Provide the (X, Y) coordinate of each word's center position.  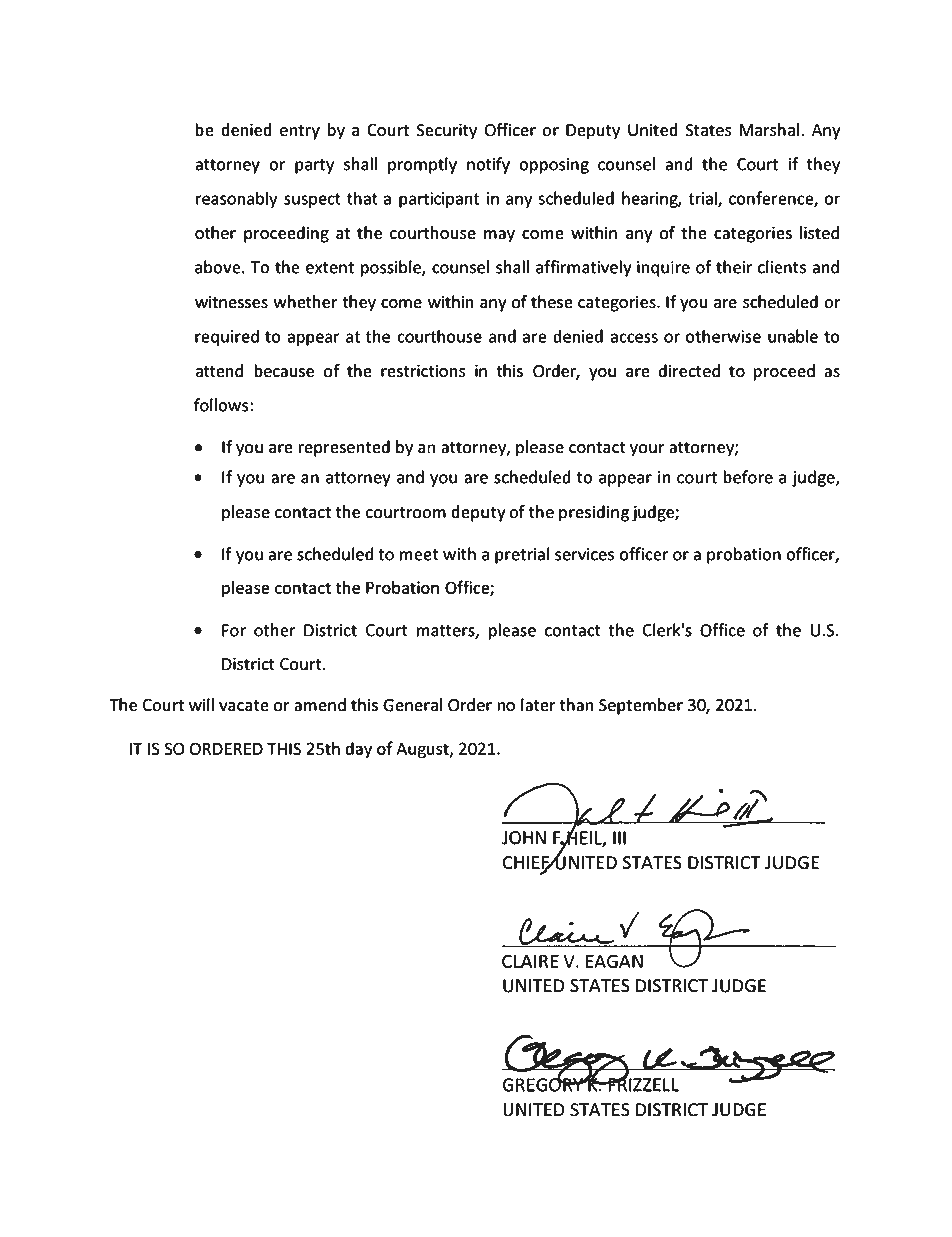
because (284, 371)
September (641, 706)
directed (689, 371)
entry (300, 132)
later (538, 705)
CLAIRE (530, 961)
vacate (243, 706)
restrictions (423, 371)
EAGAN (614, 961)
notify (488, 165)
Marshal (770, 130)
